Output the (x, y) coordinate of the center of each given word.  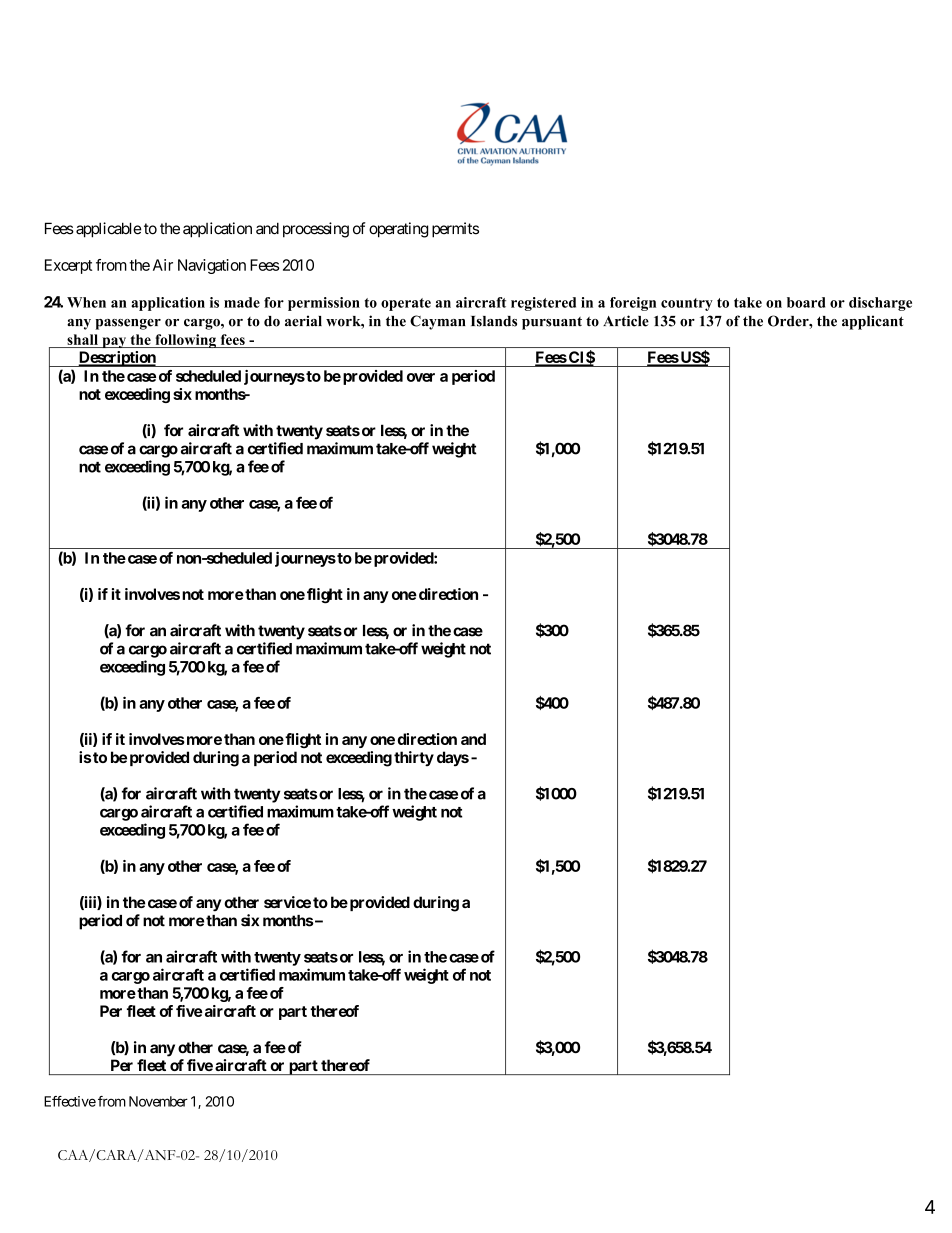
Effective (70, 1101)
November (158, 1101)
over (421, 377)
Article (626, 321)
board (806, 302)
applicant (873, 322)
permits (455, 230)
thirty (414, 758)
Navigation (212, 266)
